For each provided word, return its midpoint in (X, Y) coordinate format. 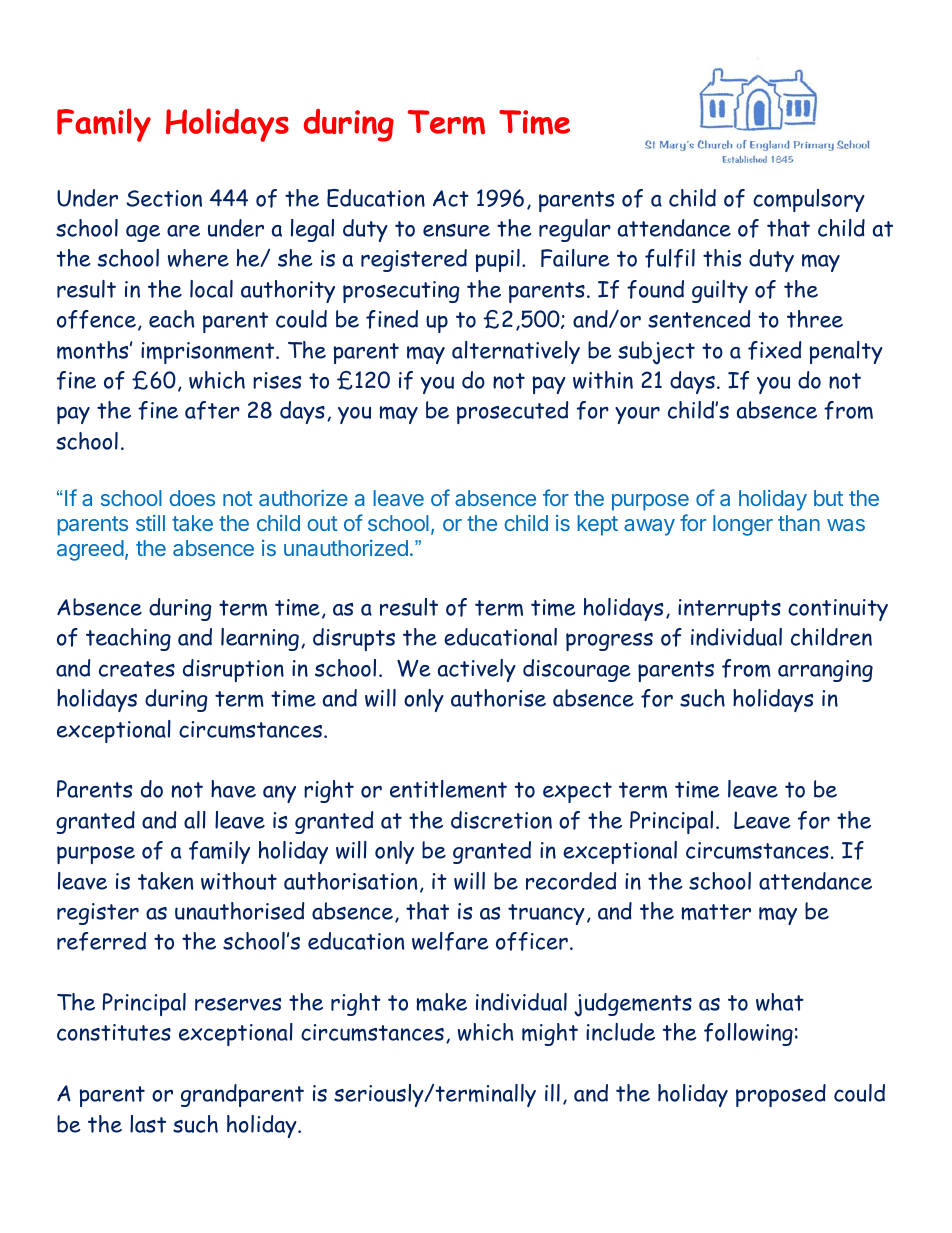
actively (477, 670)
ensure (456, 230)
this (722, 258)
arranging (825, 671)
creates (137, 669)
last (148, 1124)
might (550, 1034)
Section (164, 198)
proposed (781, 1095)
